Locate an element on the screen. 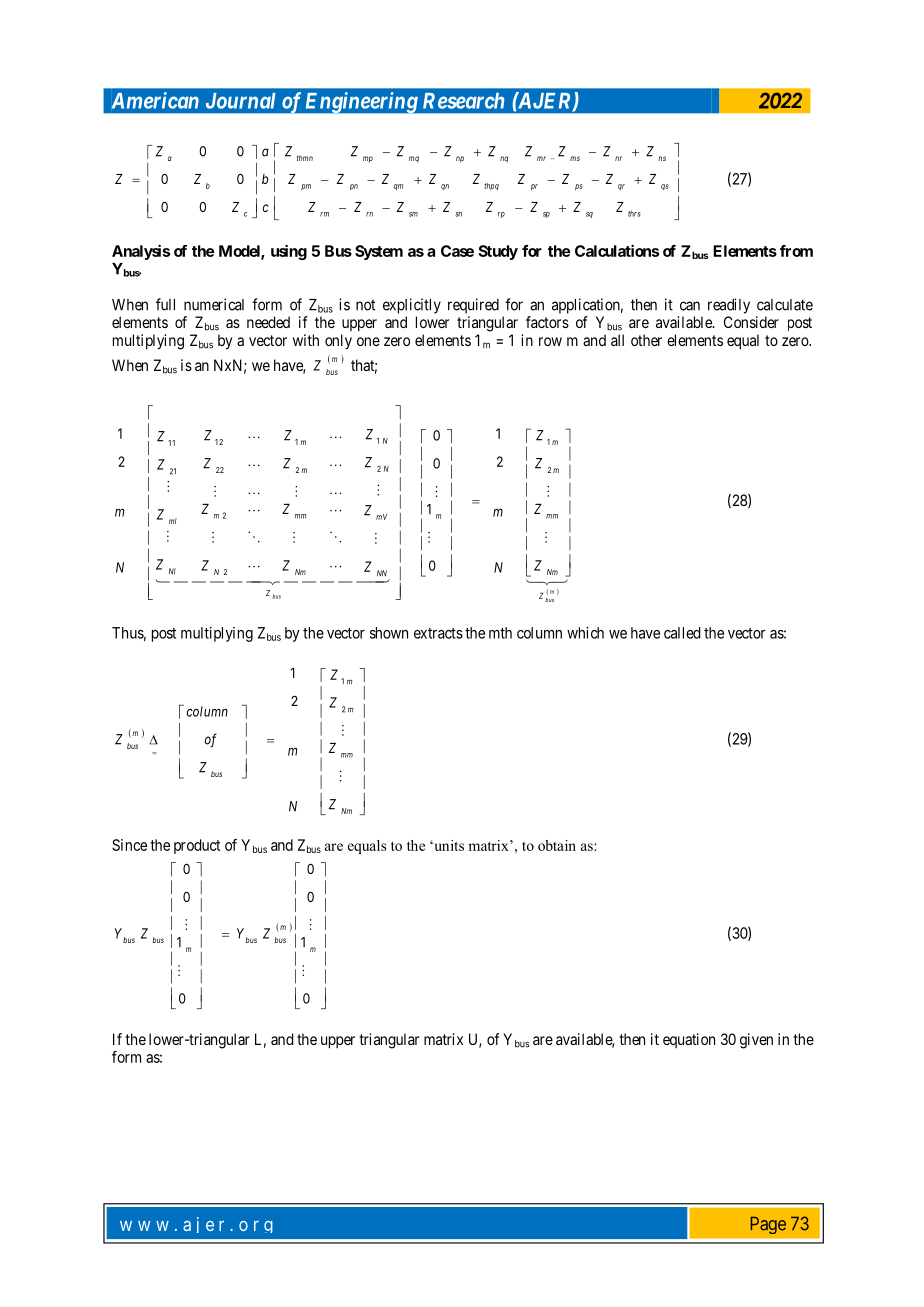  called is located at coordinates (682, 633).
